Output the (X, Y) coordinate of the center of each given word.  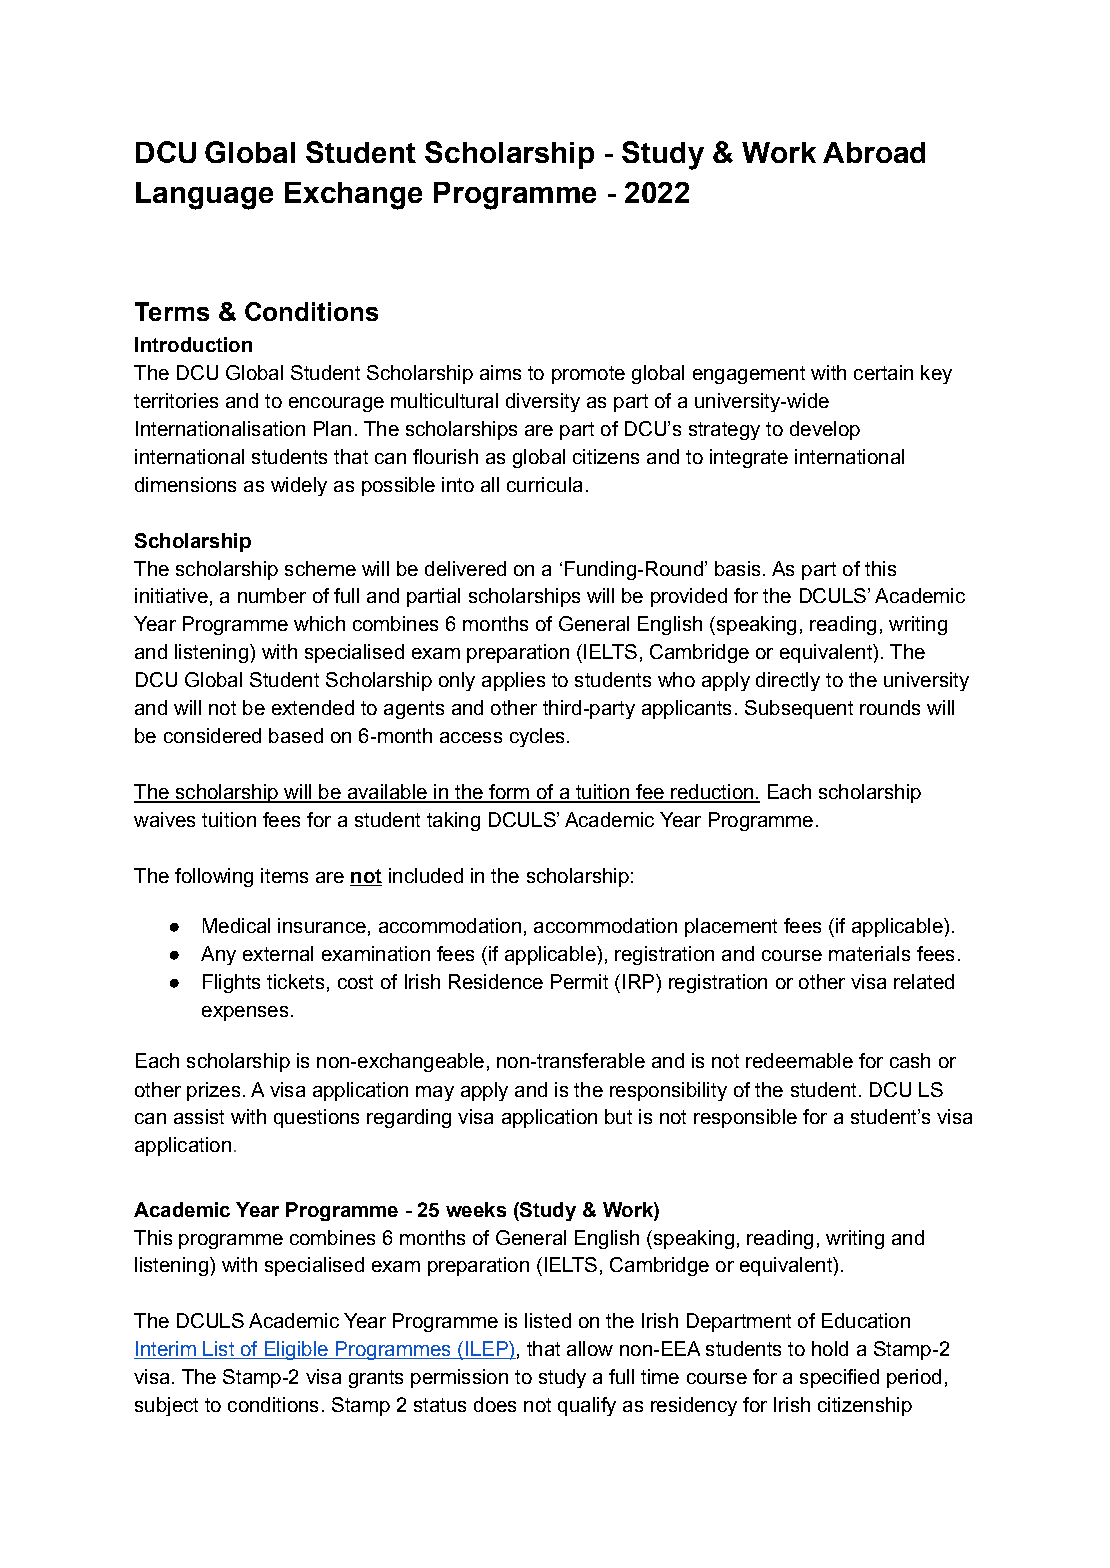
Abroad (874, 152)
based (296, 735)
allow (590, 1348)
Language (204, 196)
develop (825, 430)
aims (500, 372)
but (618, 1116)
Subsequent (799, 709)
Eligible (296, 1350)
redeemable (799, 1060)
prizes (213, 1091)
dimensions (185, 484)
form (509, 793)
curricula (544, 484)
